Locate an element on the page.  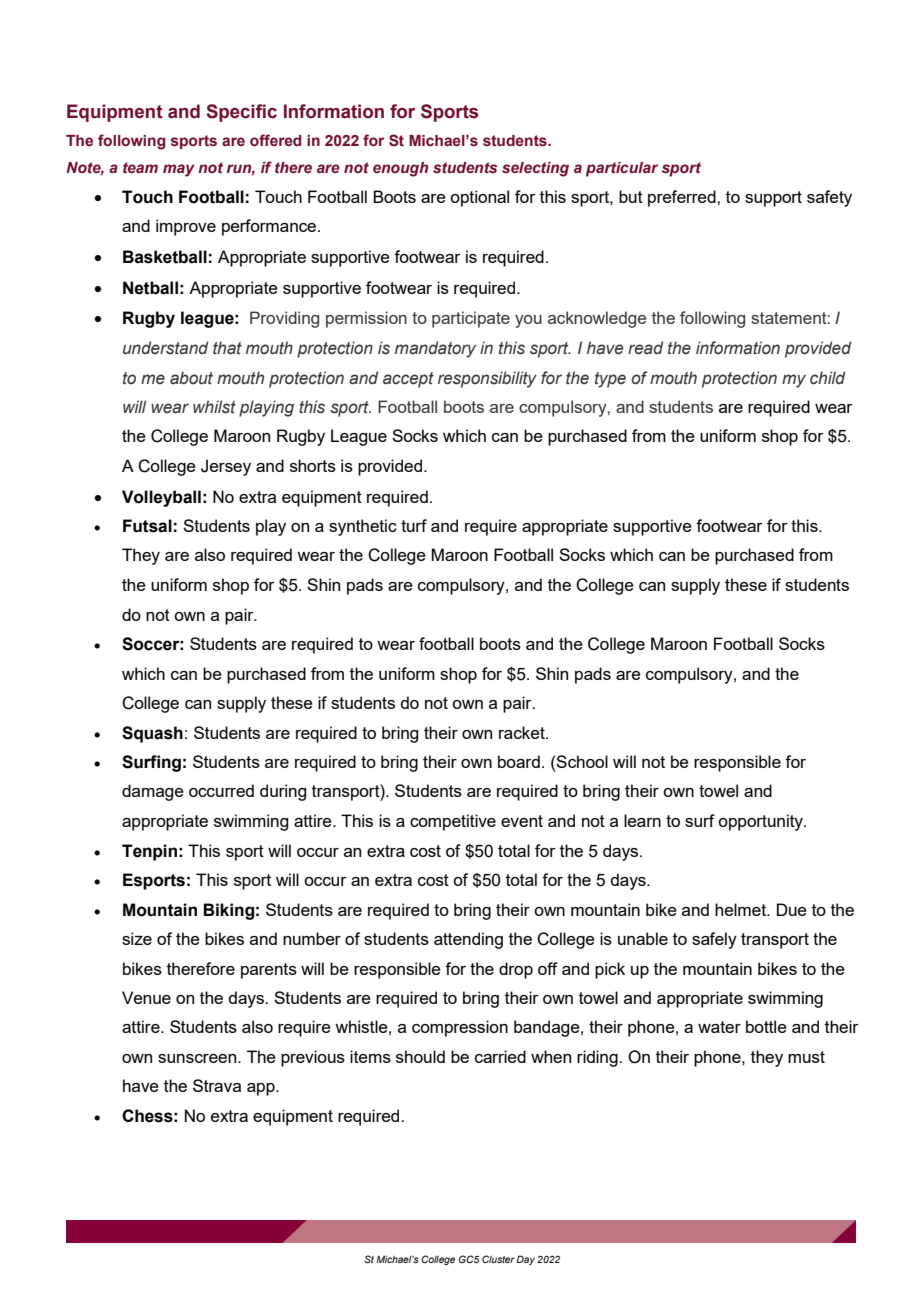
preferred is located at coordinates (683, 198).
